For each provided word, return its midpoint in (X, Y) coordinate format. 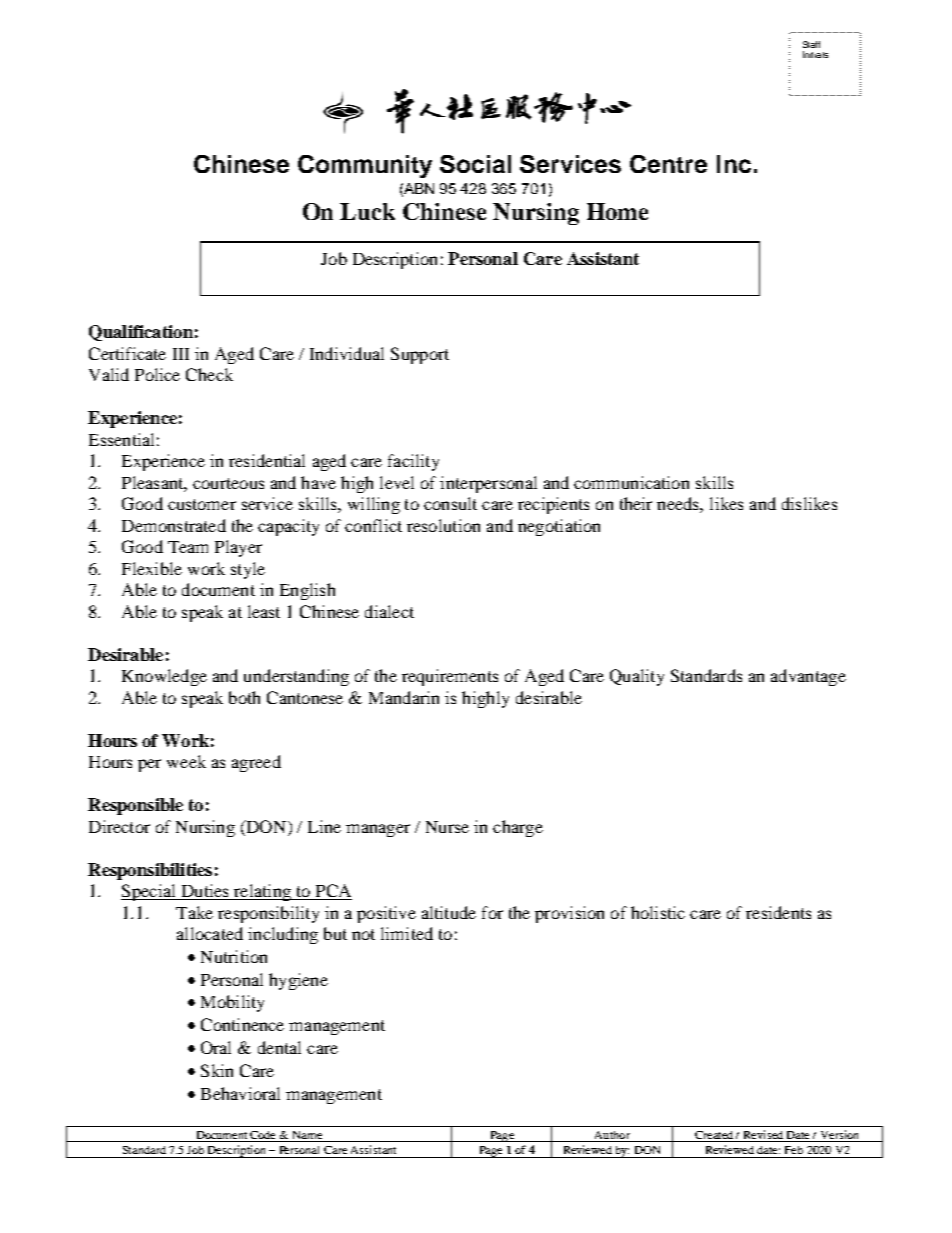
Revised (763, 1136)
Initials (815, 54)
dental (279, 1047)
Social (475, 164)
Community (365, 166)
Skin (217, 1070)
